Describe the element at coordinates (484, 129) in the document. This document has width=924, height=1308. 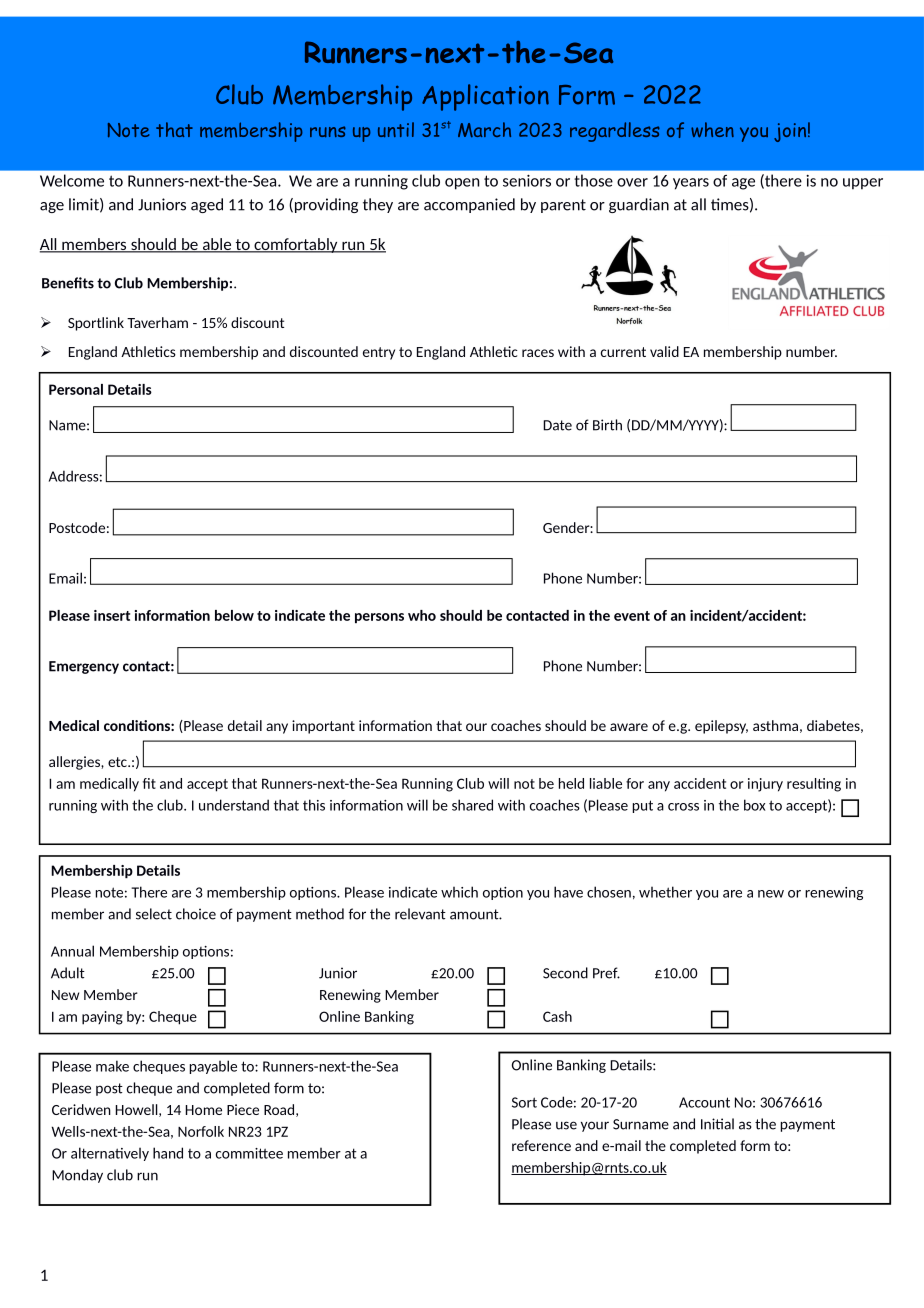
I see `March` at that location.
